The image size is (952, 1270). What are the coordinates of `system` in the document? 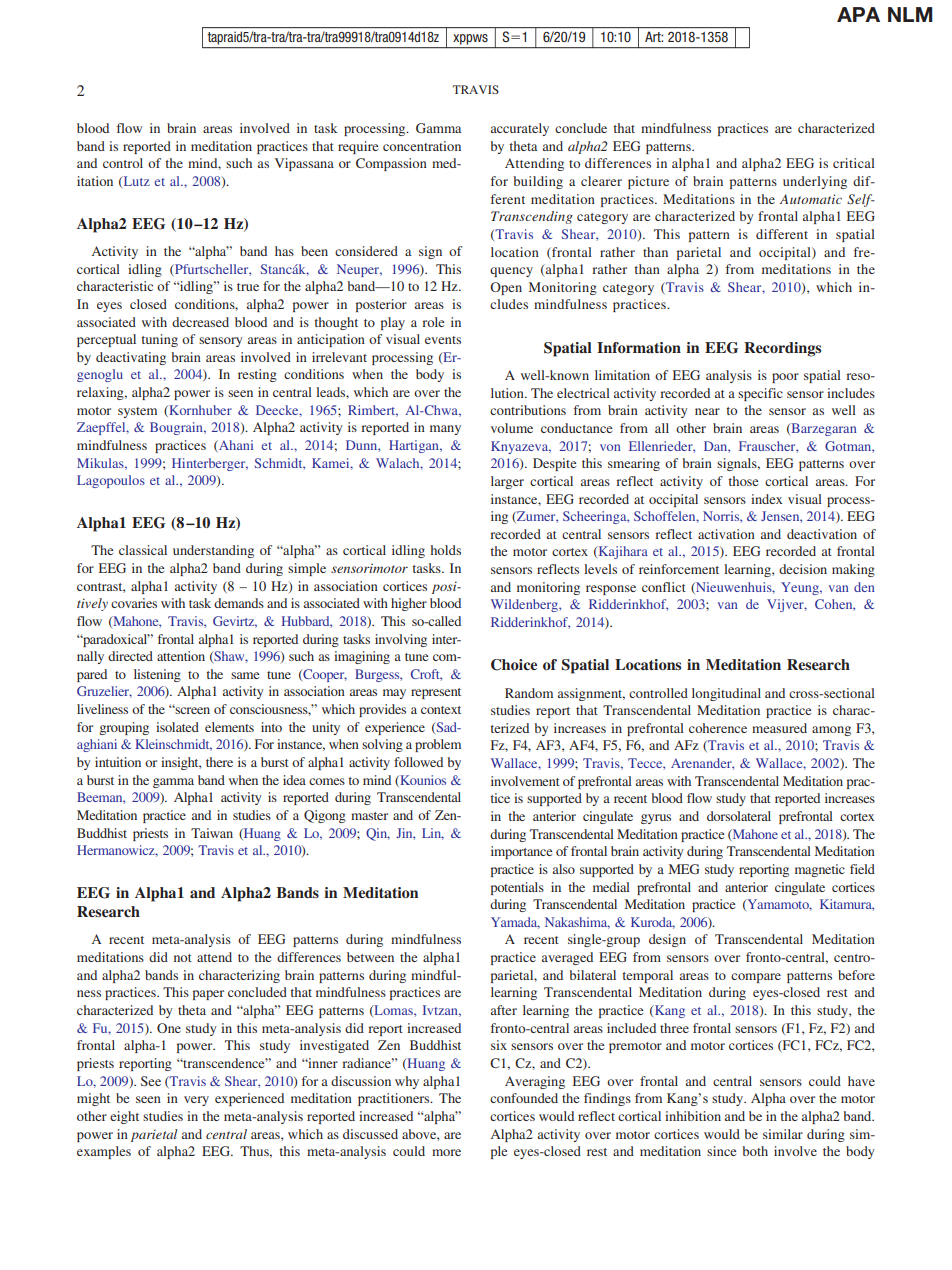 It's located at (137, 412).
